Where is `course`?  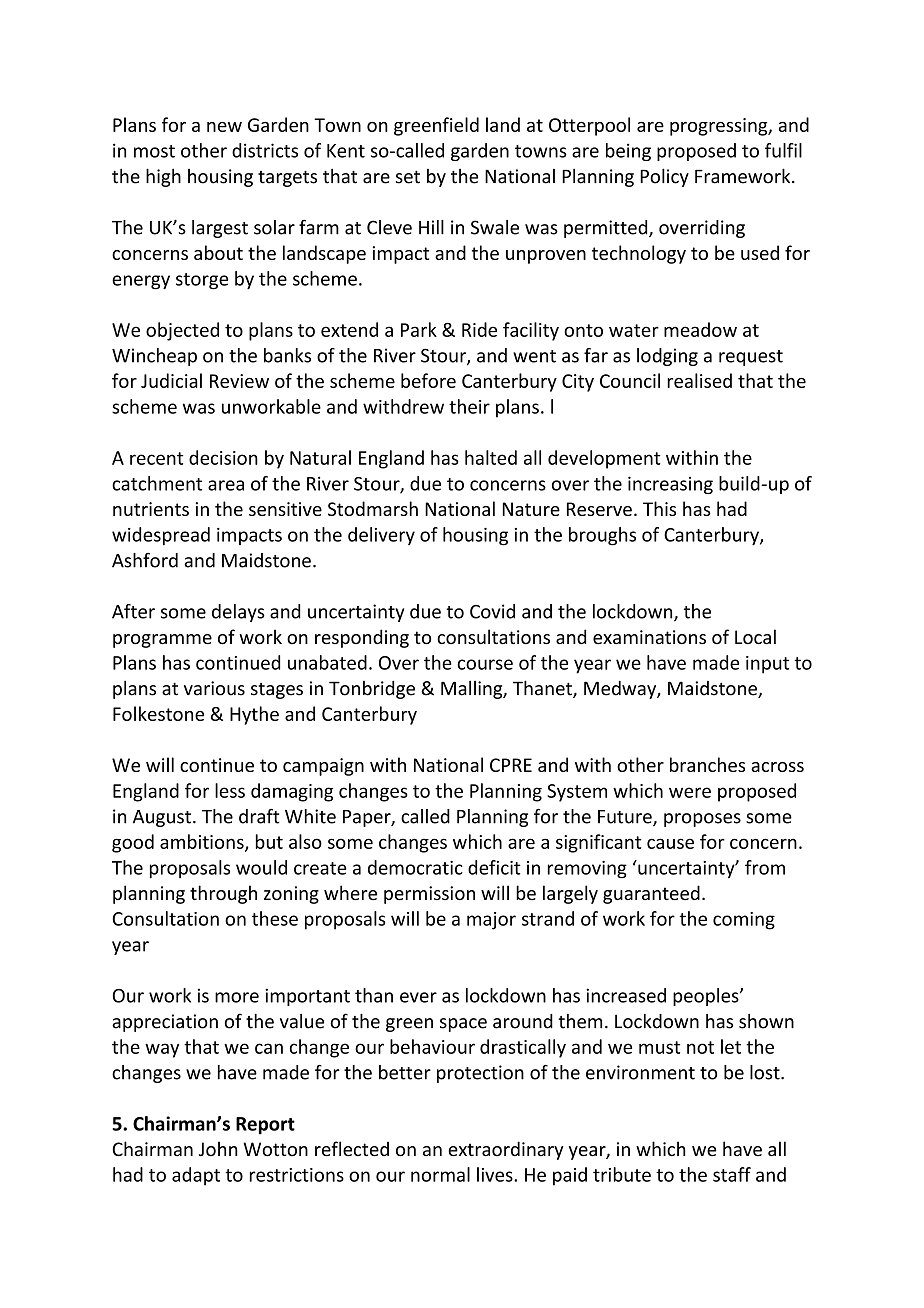
course is located at coordinates (485, 664).
